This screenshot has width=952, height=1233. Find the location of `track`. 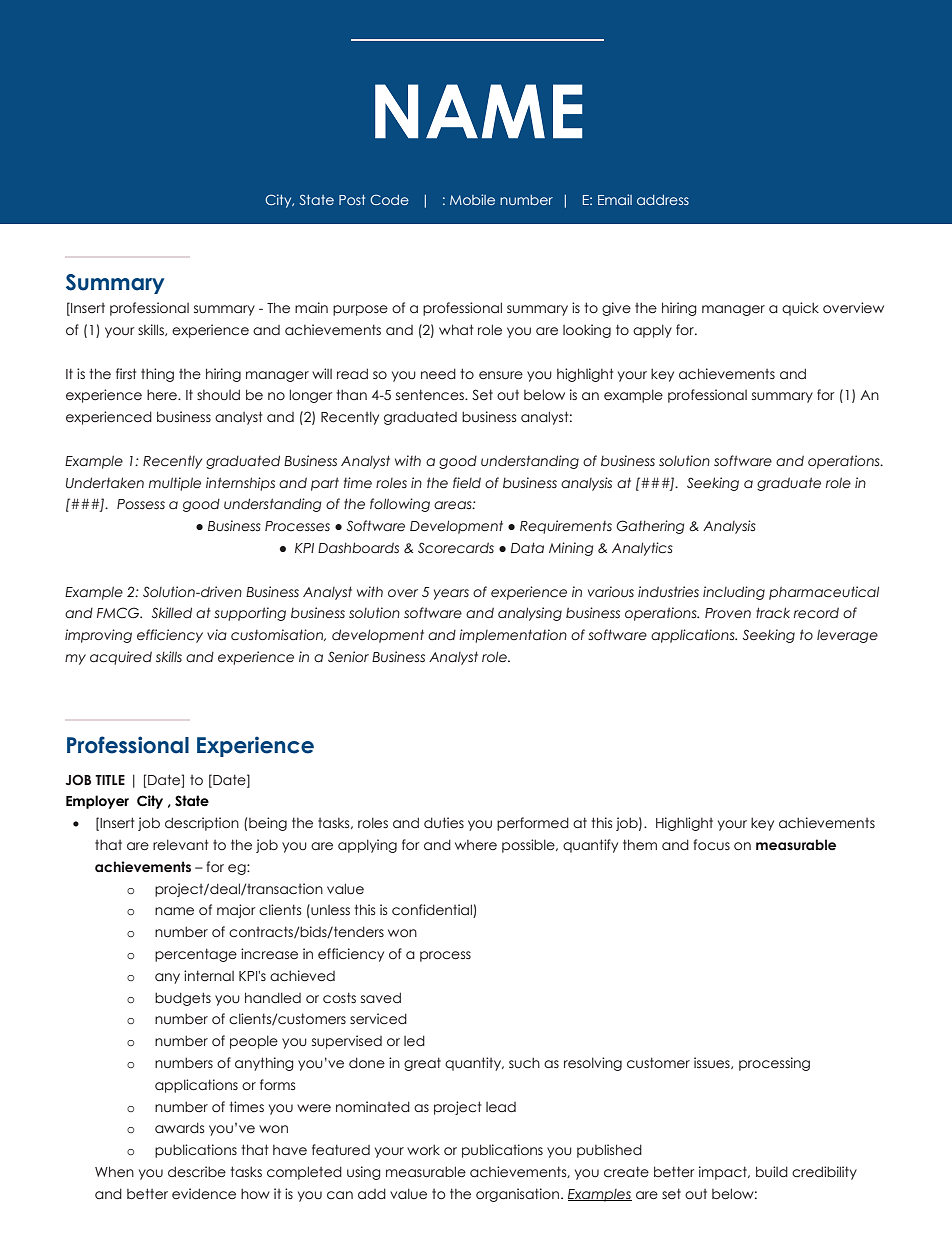

track is located at coordinates (773, 613).
